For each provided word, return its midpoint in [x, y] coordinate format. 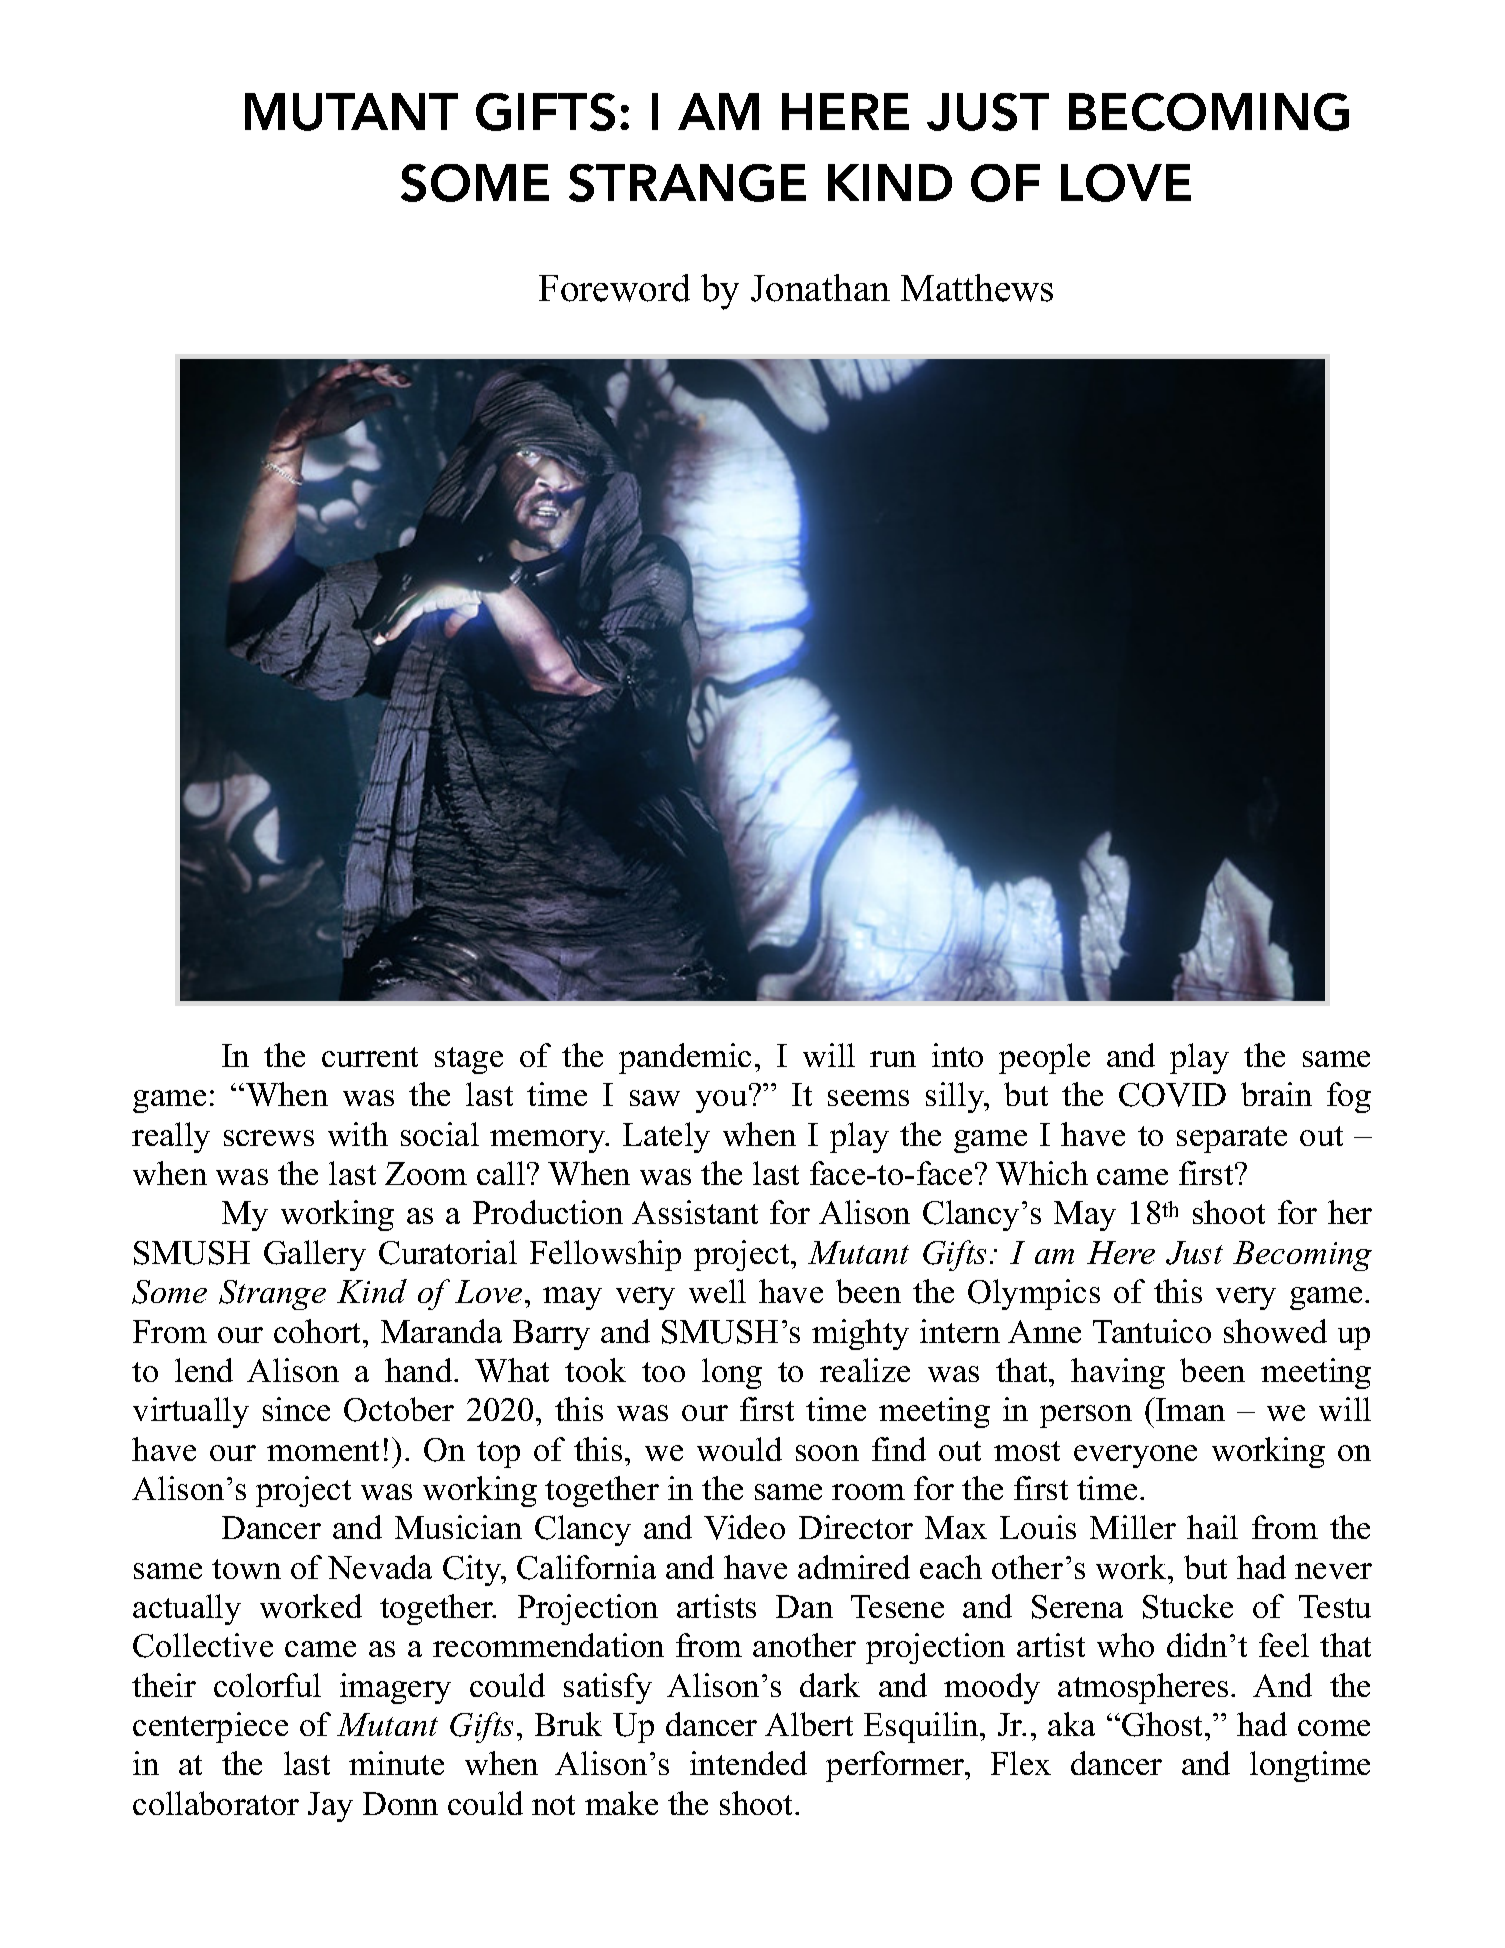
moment [323, 1451]
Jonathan [820, 288]
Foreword [614, 288]
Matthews [977, 288]
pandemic [685, 1058]
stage [469, 1060]
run [893, 1059]
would [739, 1449]
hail [1212, 1527]
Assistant [695, 1212]
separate [1232, 1139]
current [370, 1057]
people [1044, 1058]
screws [269, 1138]
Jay [330, 1807]
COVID [1172, 1095]
